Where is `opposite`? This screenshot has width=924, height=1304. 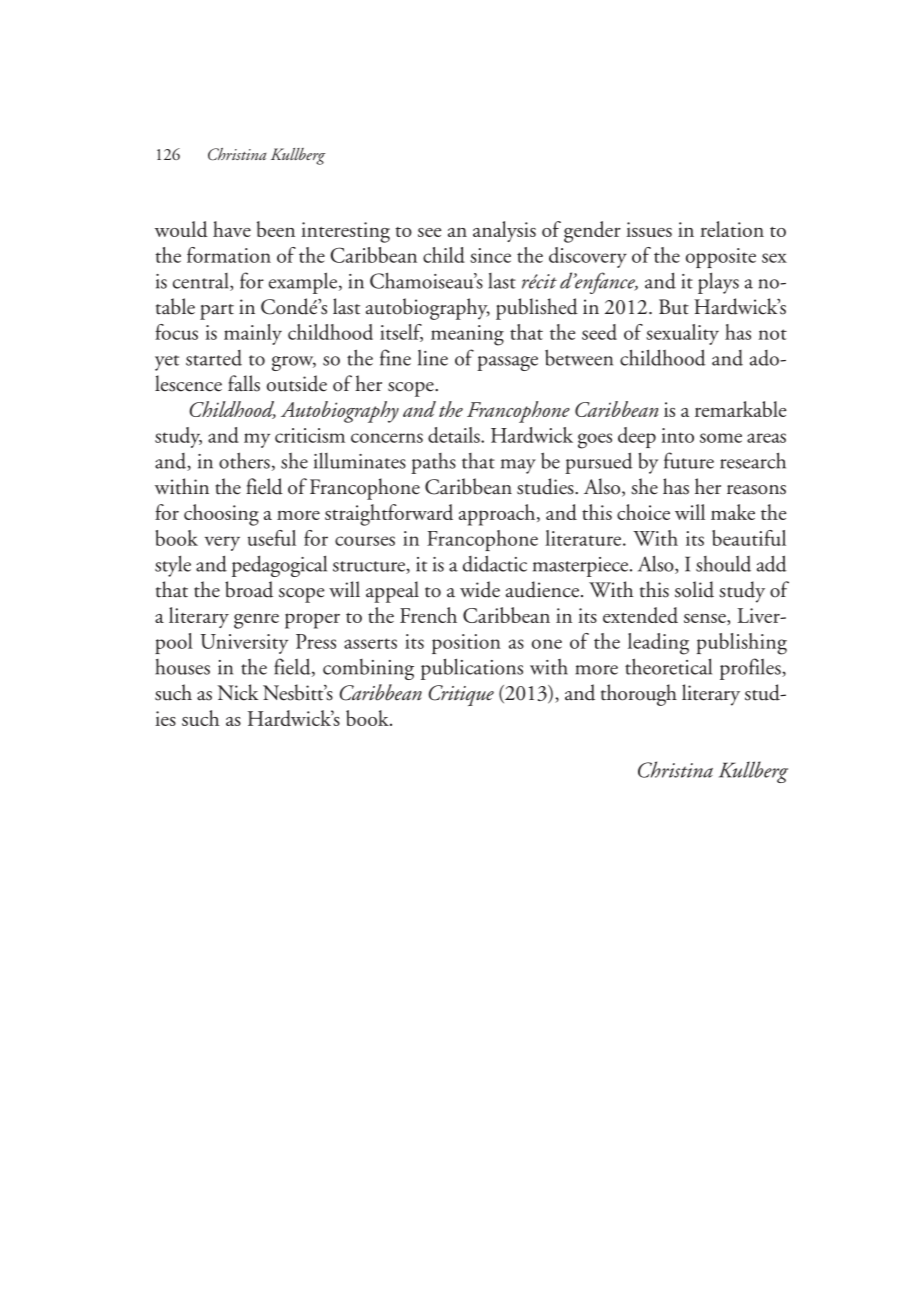
opposite is located at coordinates (721, 258).
